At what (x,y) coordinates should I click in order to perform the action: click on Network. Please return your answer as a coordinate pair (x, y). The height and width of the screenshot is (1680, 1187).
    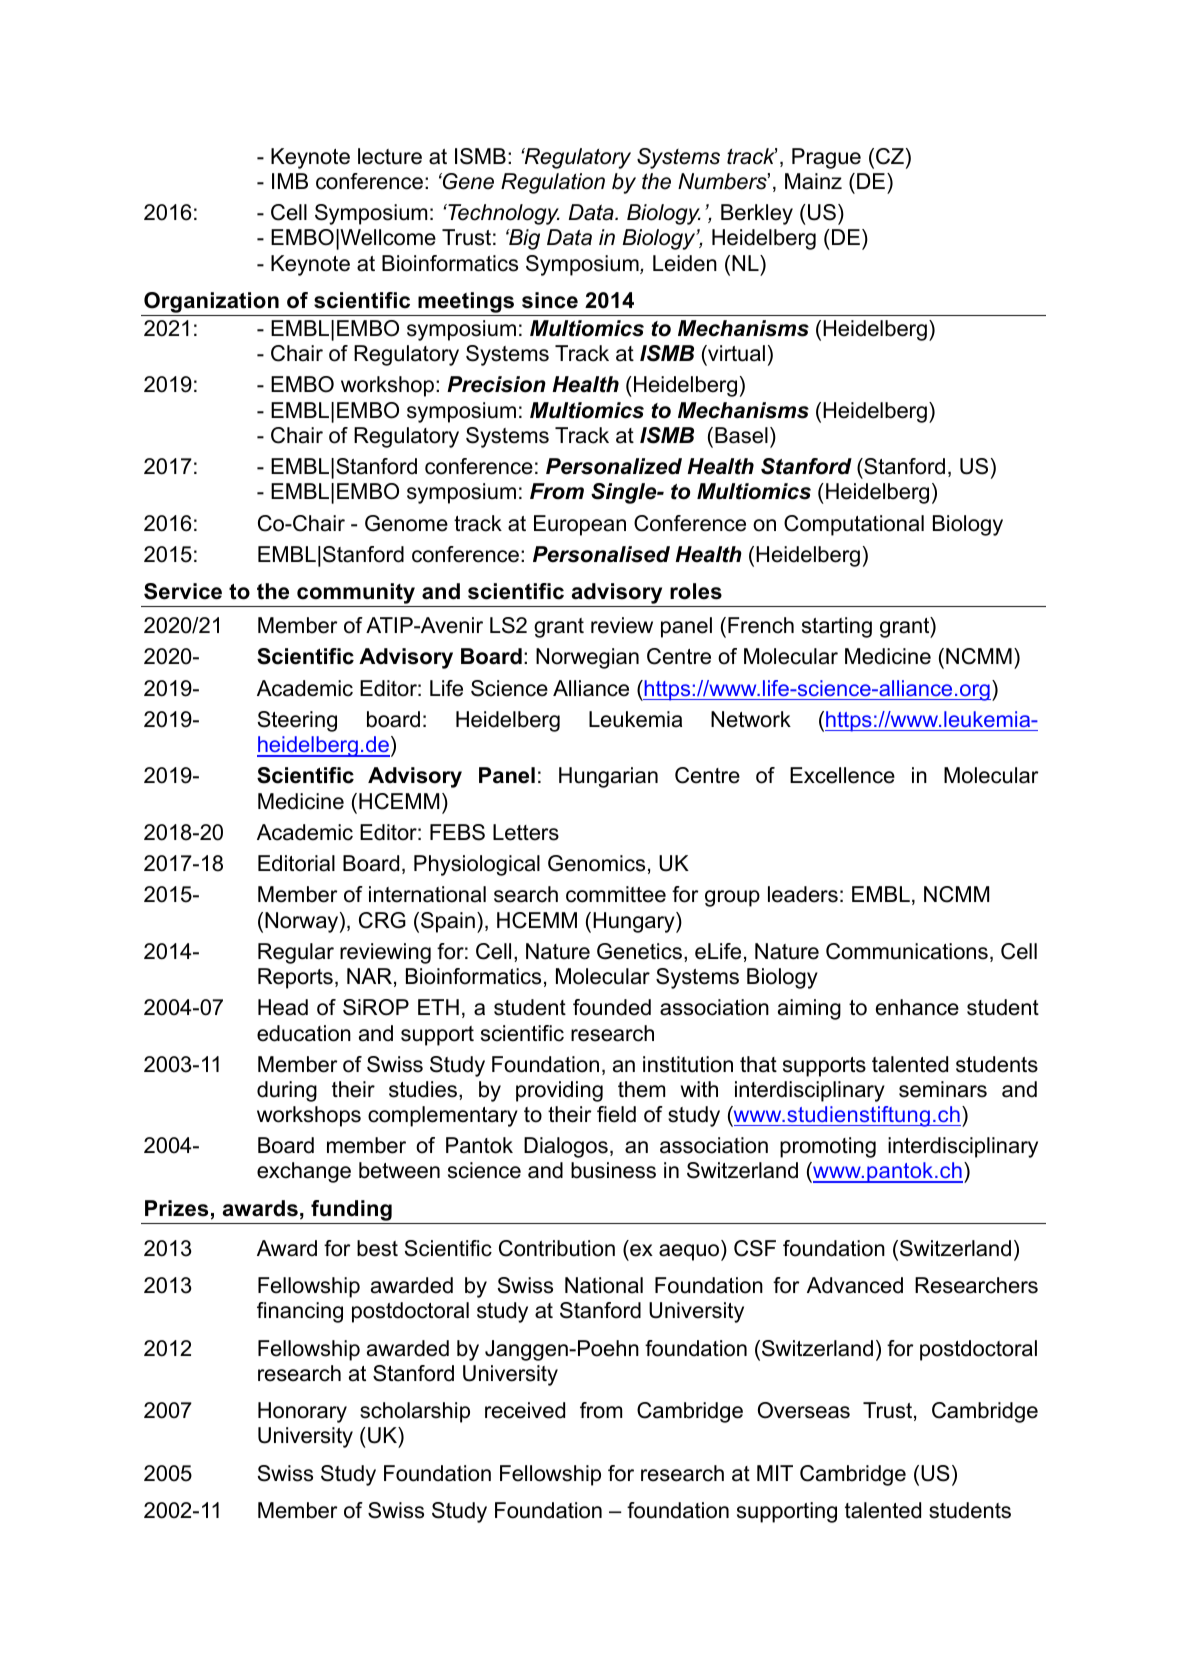
    Looking at the image, I should click on (751, 719).
